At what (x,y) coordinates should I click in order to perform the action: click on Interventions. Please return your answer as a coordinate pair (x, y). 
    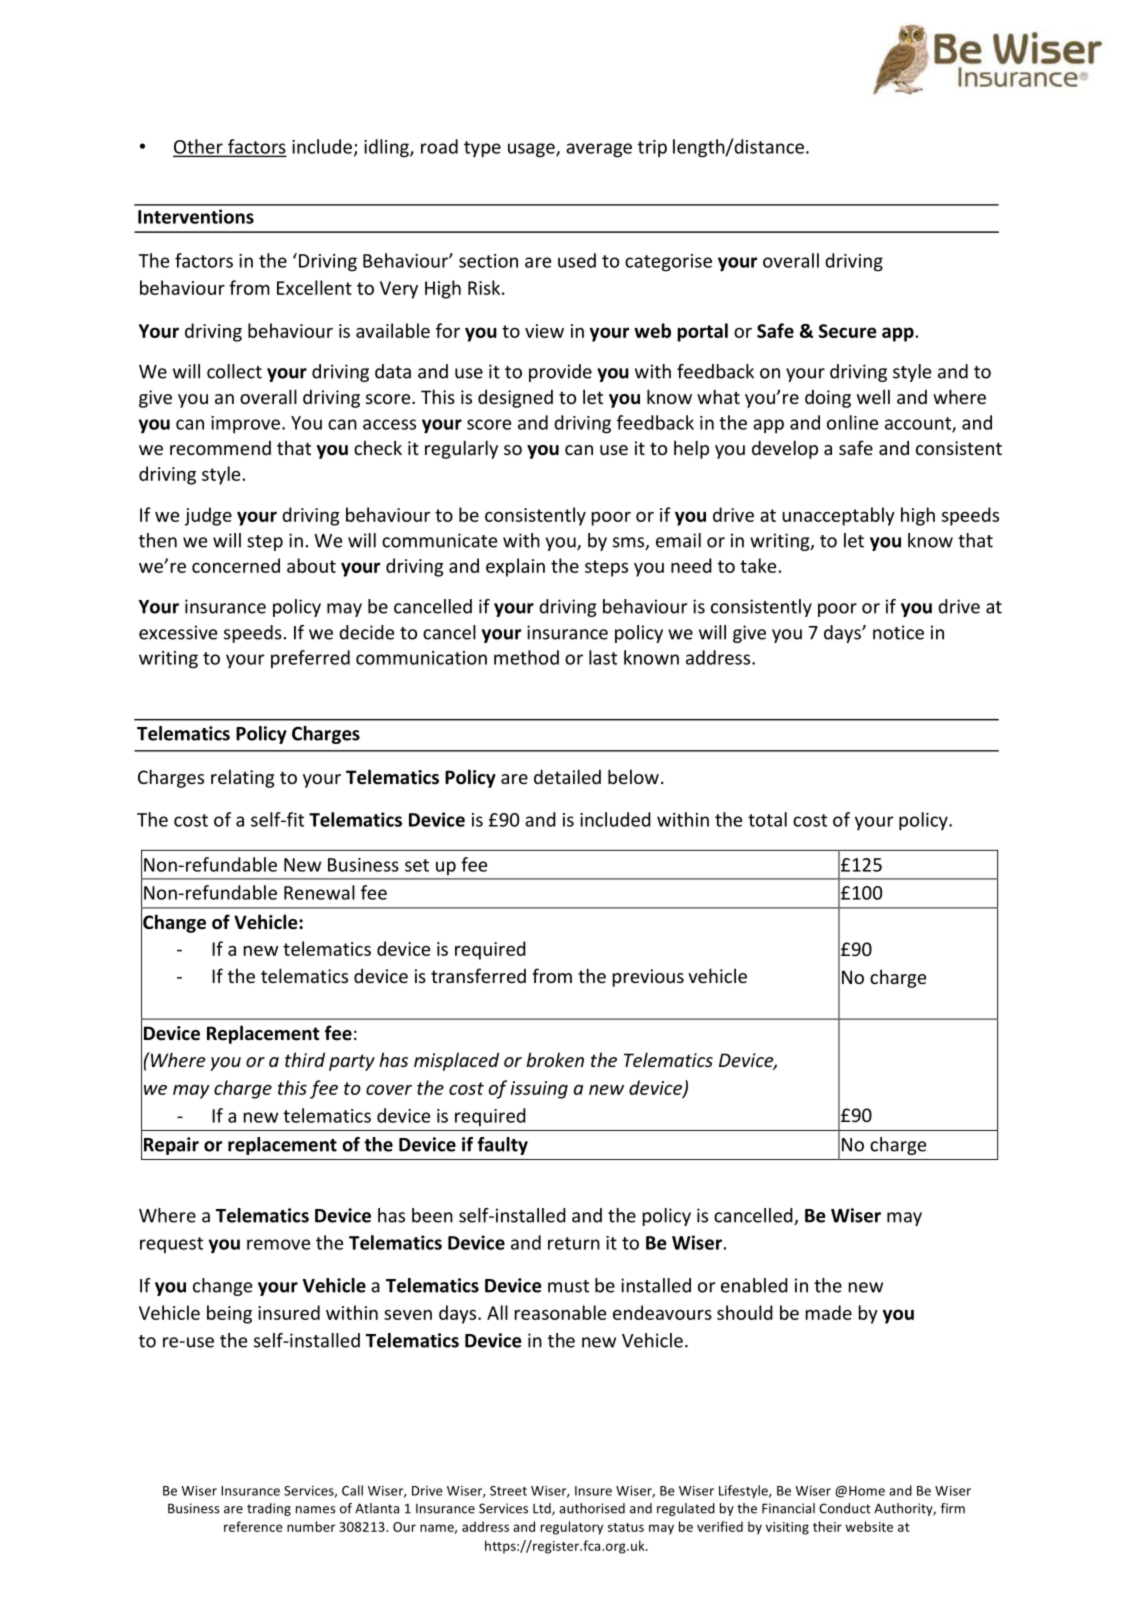
    Looking at the image, I should click on (196, 216).
